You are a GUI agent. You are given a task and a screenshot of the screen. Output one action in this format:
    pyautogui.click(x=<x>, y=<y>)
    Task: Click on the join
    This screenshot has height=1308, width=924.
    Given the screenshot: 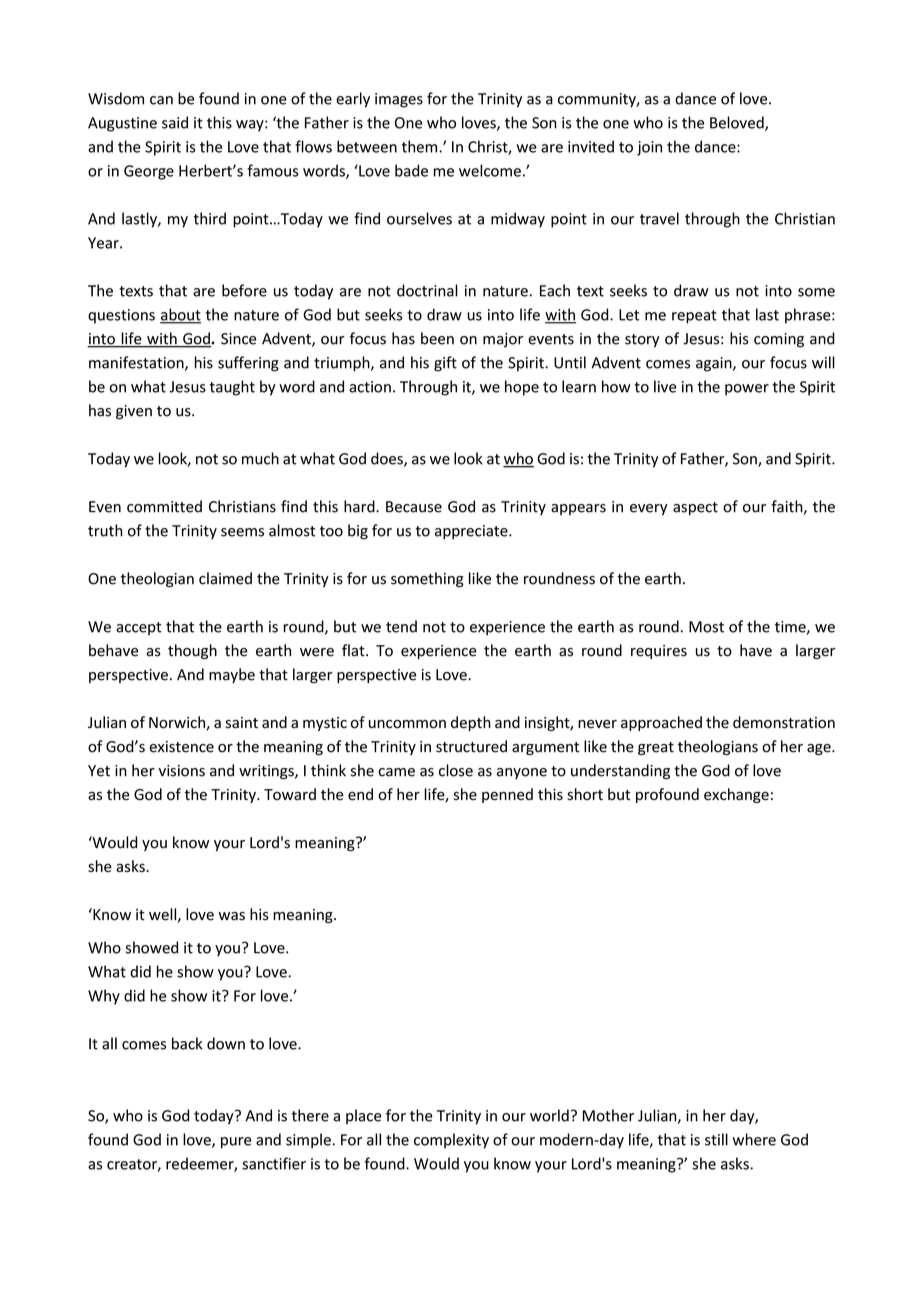 What is the action you would take?
    pyautogui.click(x=649, y=148)
